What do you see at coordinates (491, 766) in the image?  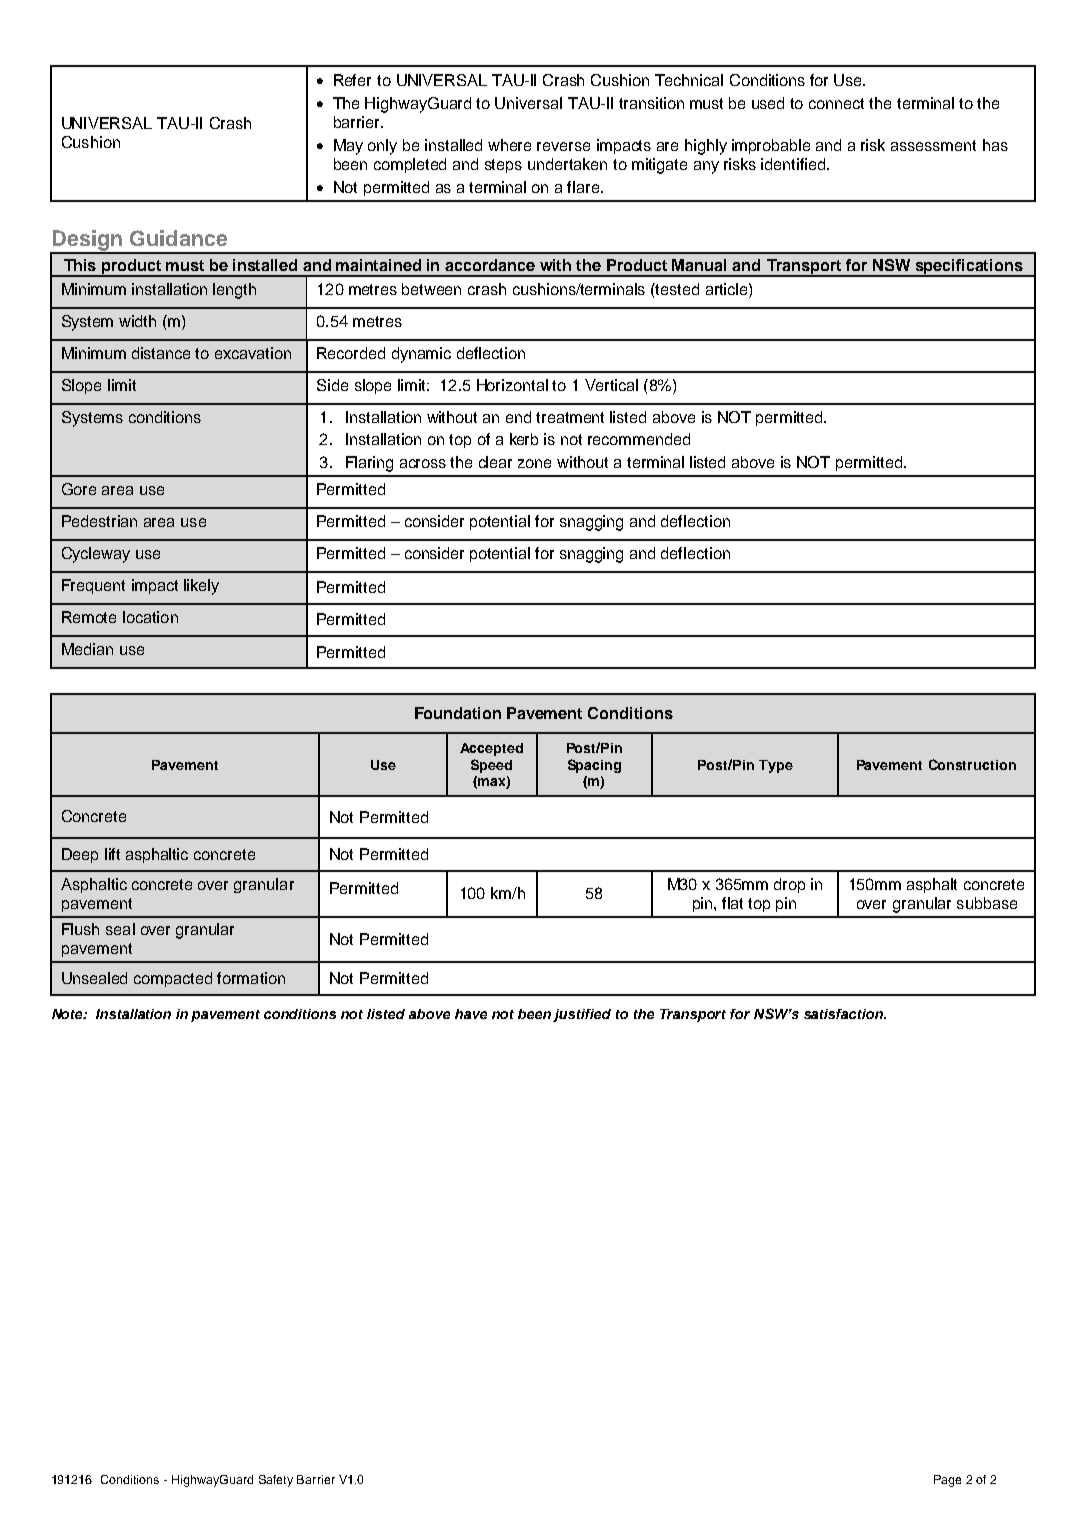 I see `Speed` at bounding box center [491, 766].
